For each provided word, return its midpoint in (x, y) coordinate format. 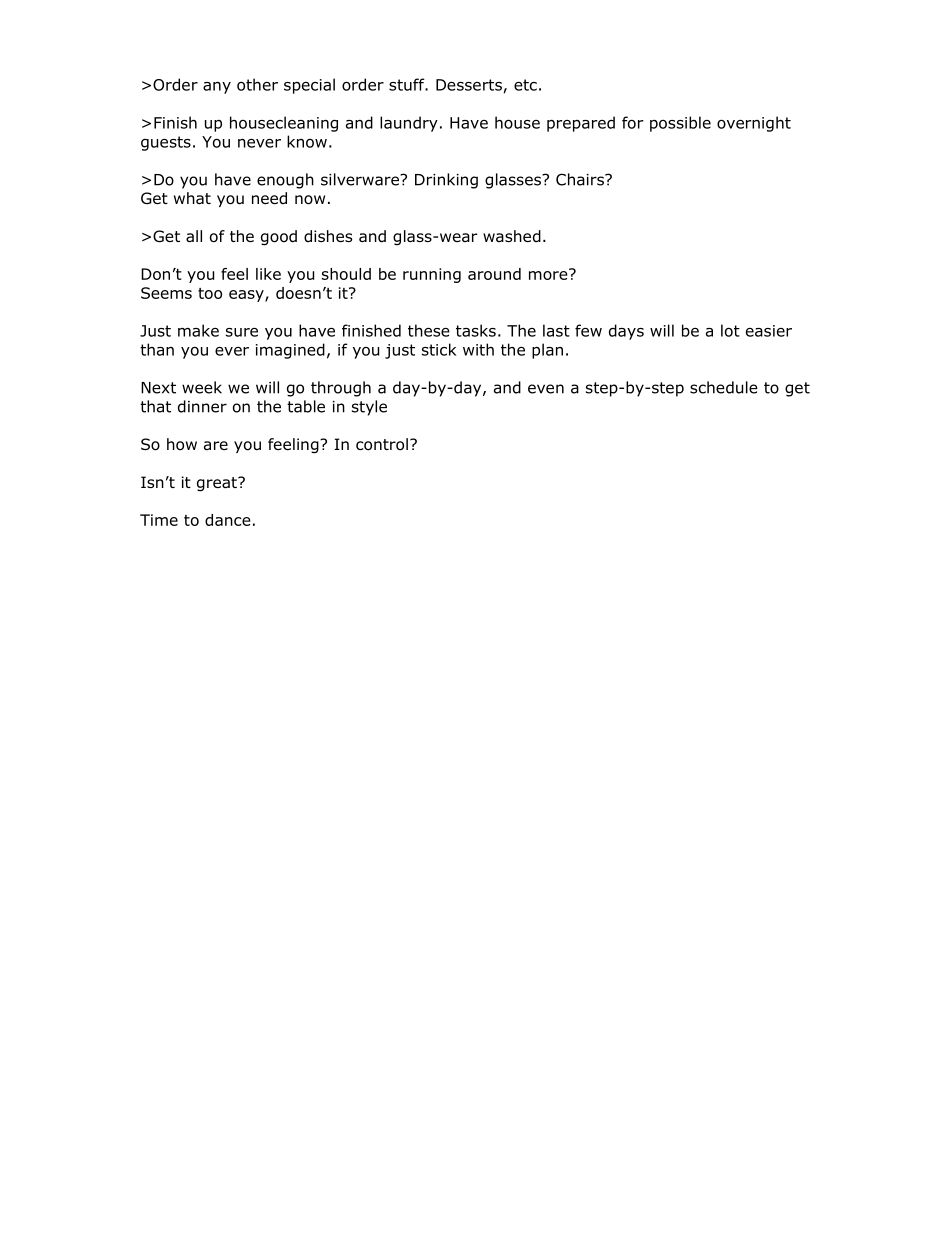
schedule (724, 387)
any (217, 88)
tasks (476, 330)
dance (228, 520)
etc (525, 85)
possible (680, 124)
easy (247, 296)
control (382, 444)
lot (730, 330)
